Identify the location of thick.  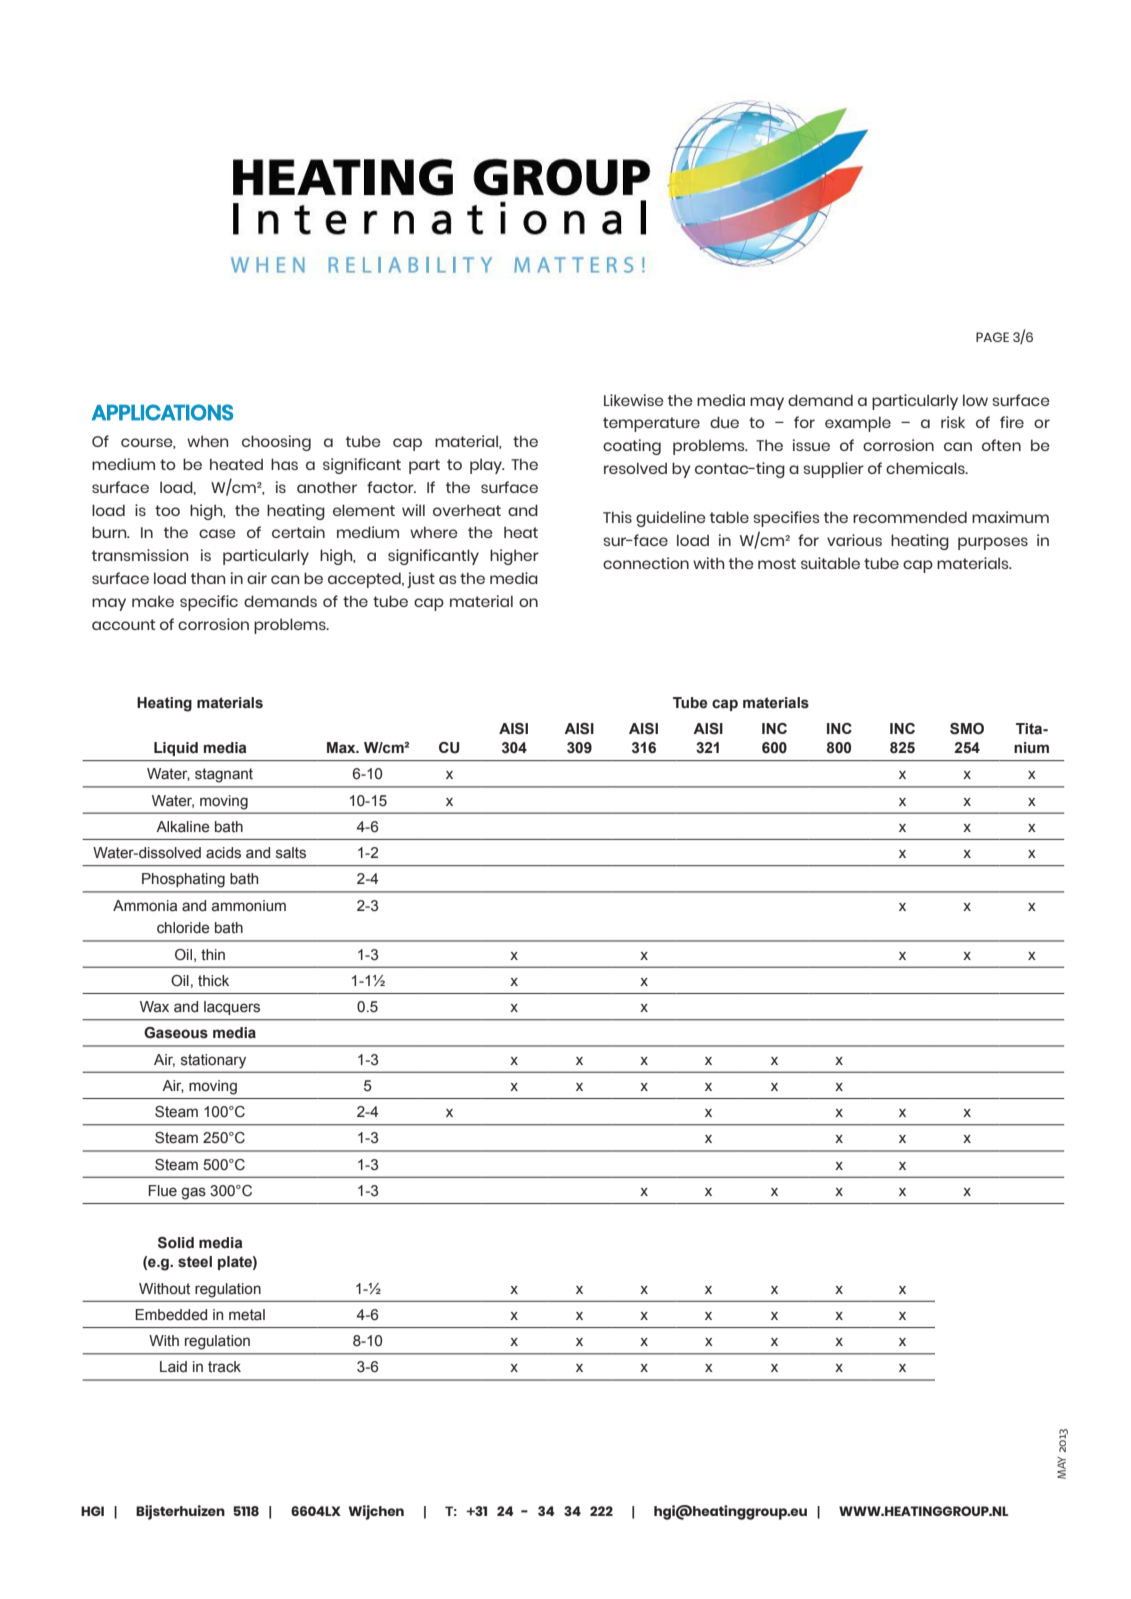
(213, 981).
